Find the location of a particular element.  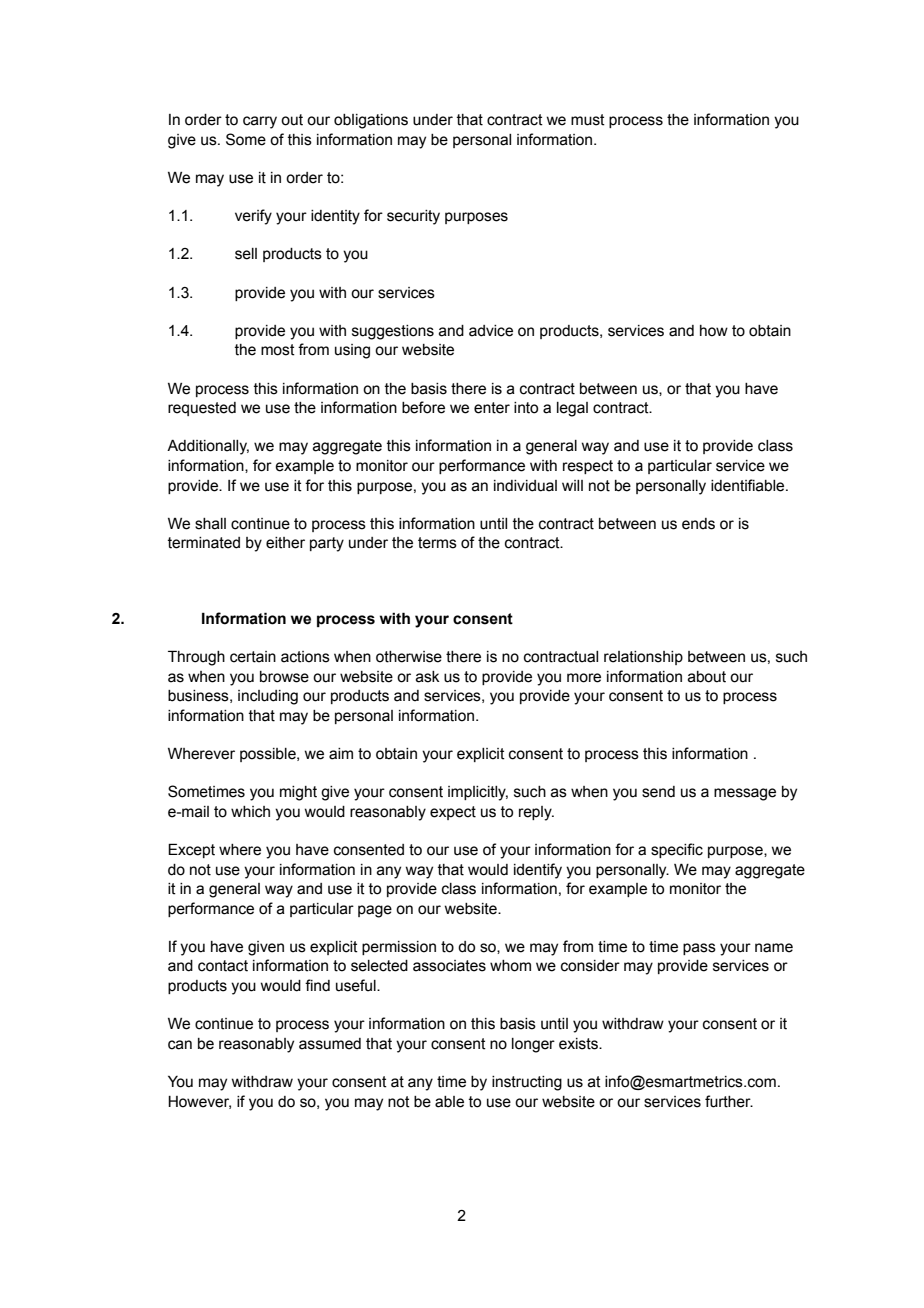

about is located at coordinates (707, 677).
